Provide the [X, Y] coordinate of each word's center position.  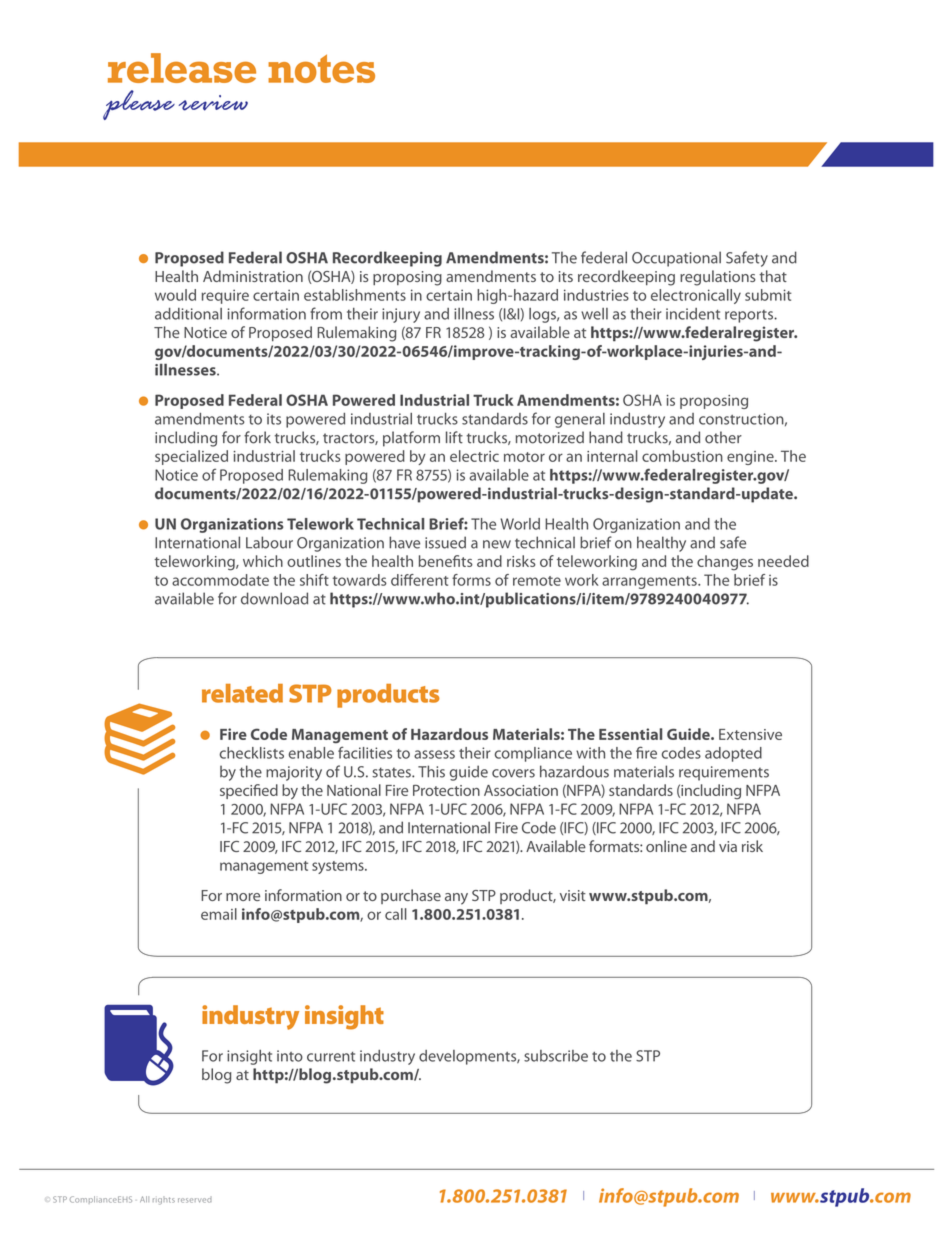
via [728, 846]
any [456, 899]
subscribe [556, 1056]
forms [471, 580]
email [219, 914]
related [242, 693]
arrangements [650, 582]
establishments [355, 295]
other [723, 437]
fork [257, 437]
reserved [195, 1200]
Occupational [676, 259]
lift [454, 437]
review [213, 103]
